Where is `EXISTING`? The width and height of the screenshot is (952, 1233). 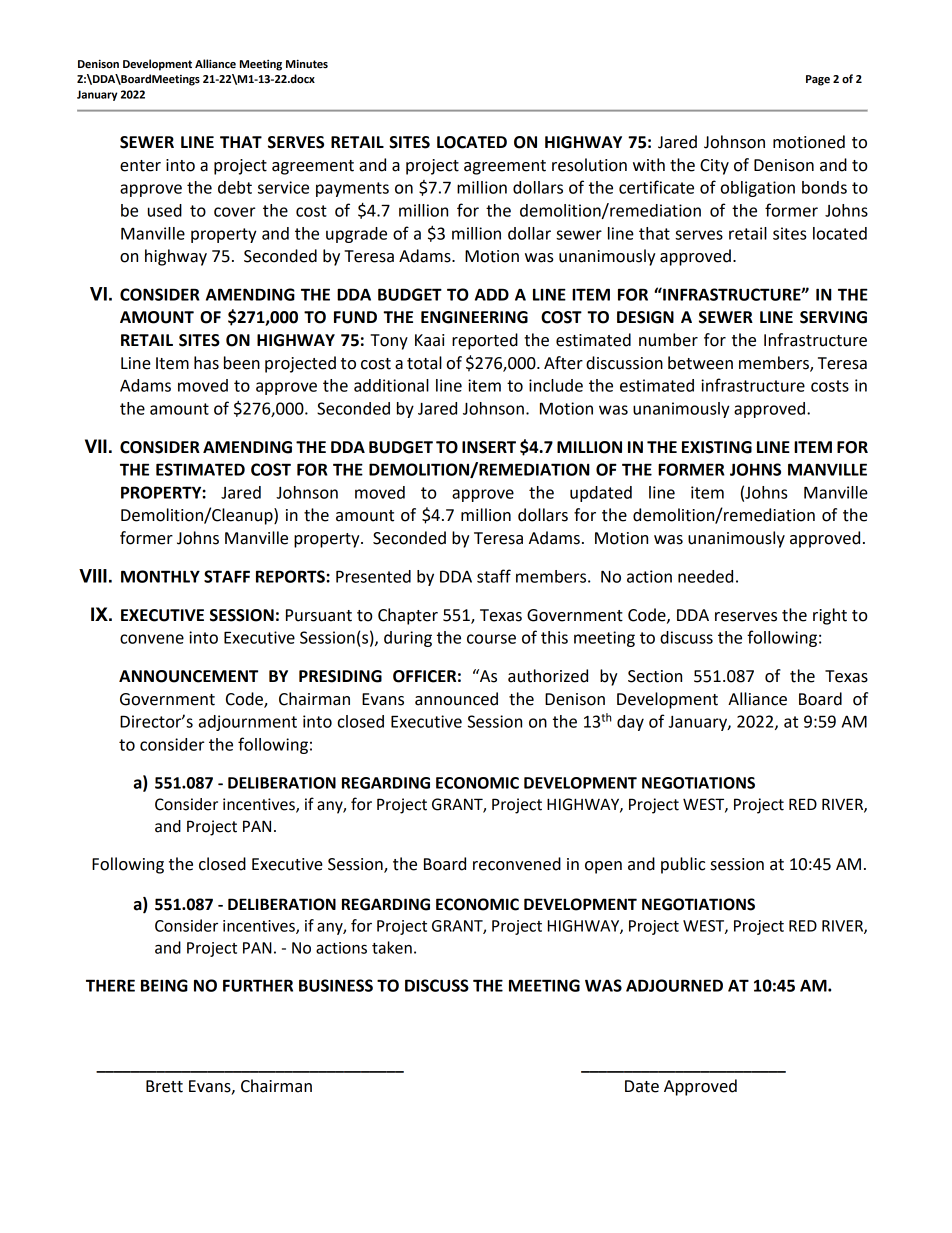 EXISTING is located at coordinates (717, 447).
